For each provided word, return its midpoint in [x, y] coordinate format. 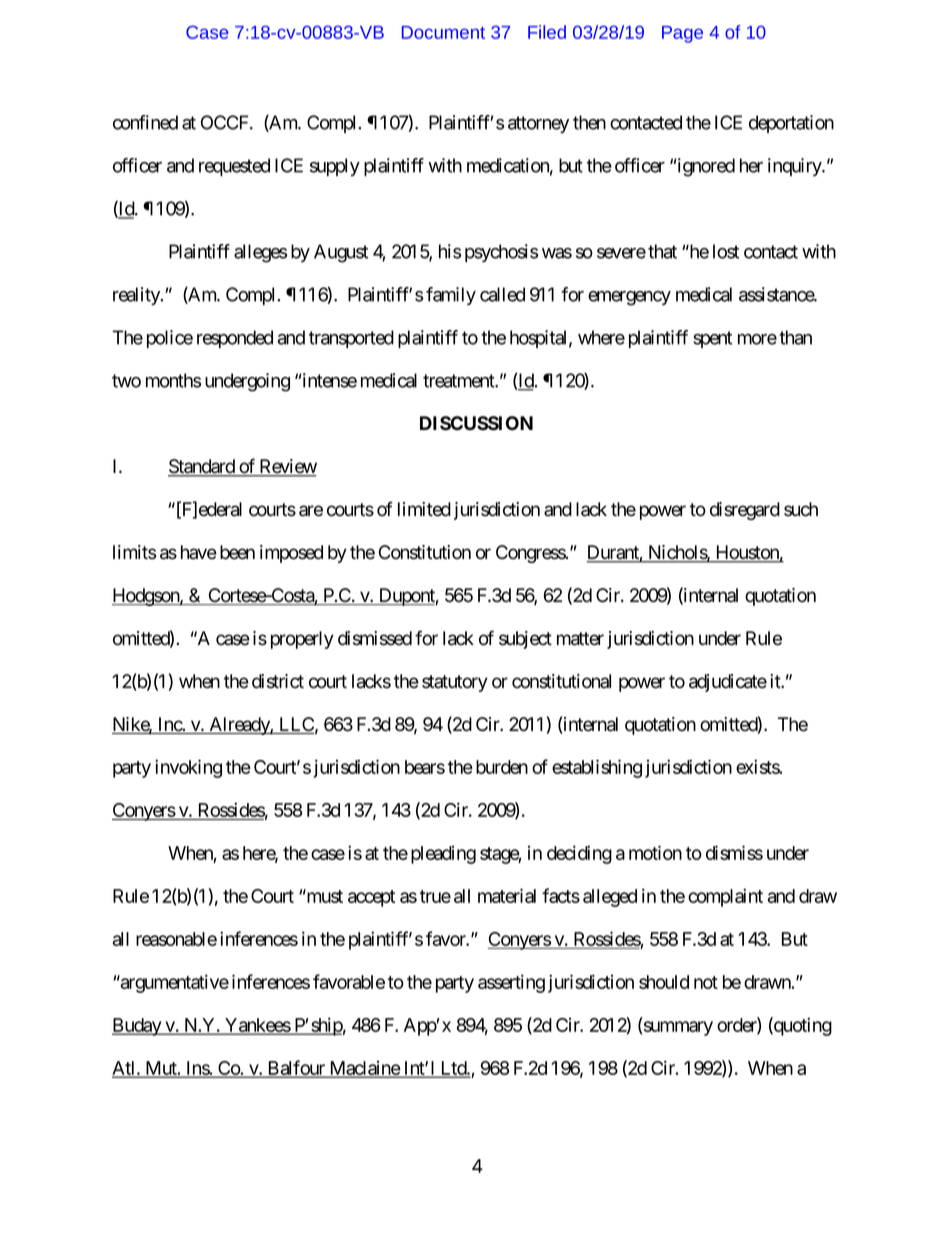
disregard [745, 511]
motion [655, 852]
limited [424, 509]
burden [502, 767]
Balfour [296, 1068]
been [237, 552]
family [451, 296]
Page [682, 34]
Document [443, 32]
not [706, 982]
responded [235, 339]
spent [712, 339]
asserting [511, 983]
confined [145, 122]
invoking [188, 768]
